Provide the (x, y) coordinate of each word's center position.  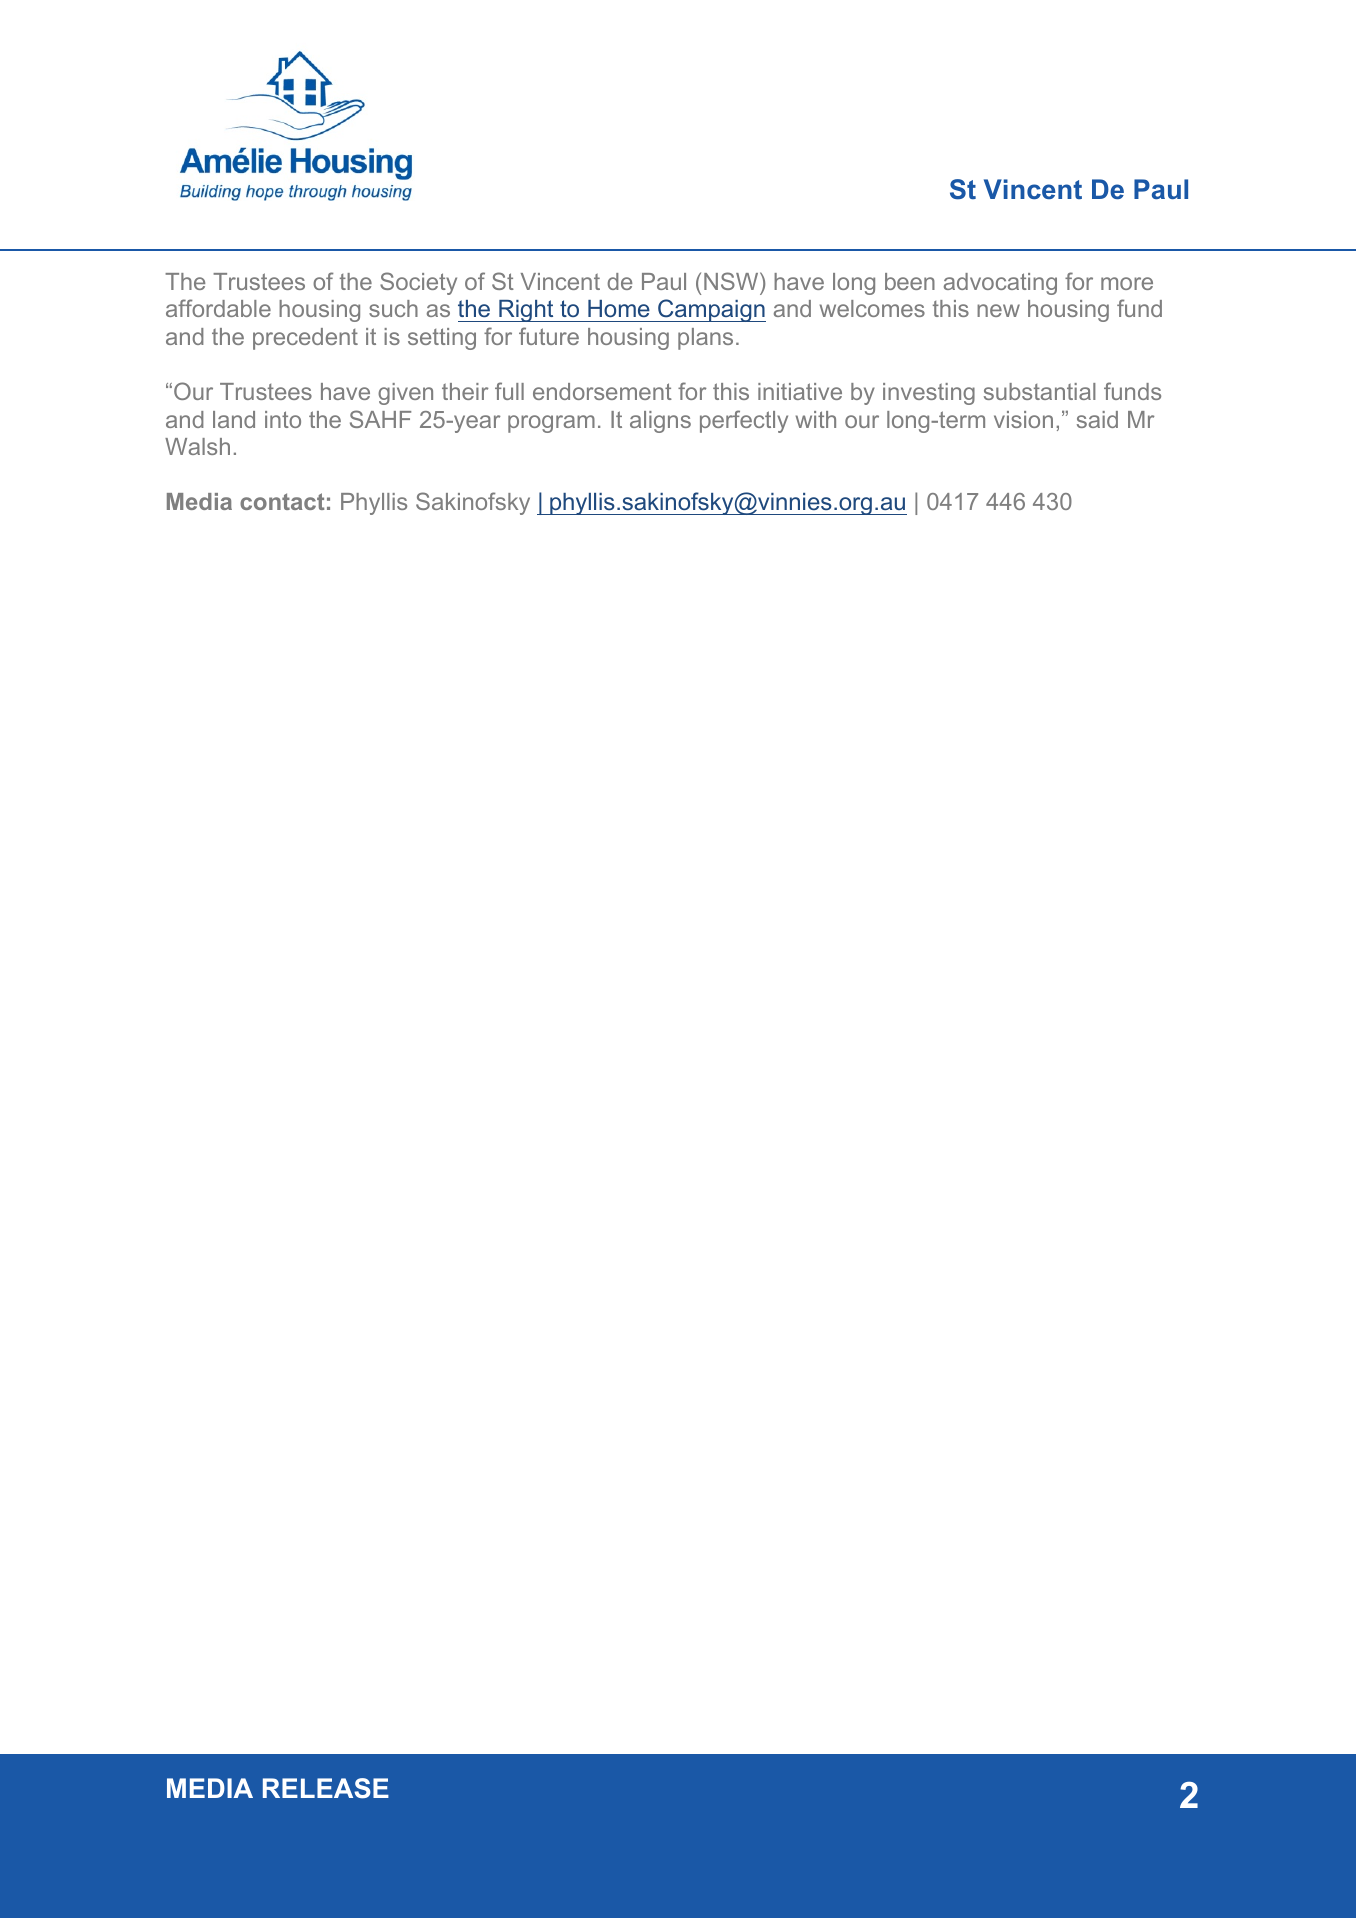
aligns (660, 422)
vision (1023, 419)
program (551, 424)
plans (705, 339)
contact (282, 501)
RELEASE (326, 1788)
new (998, 310)
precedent (305, 339)
